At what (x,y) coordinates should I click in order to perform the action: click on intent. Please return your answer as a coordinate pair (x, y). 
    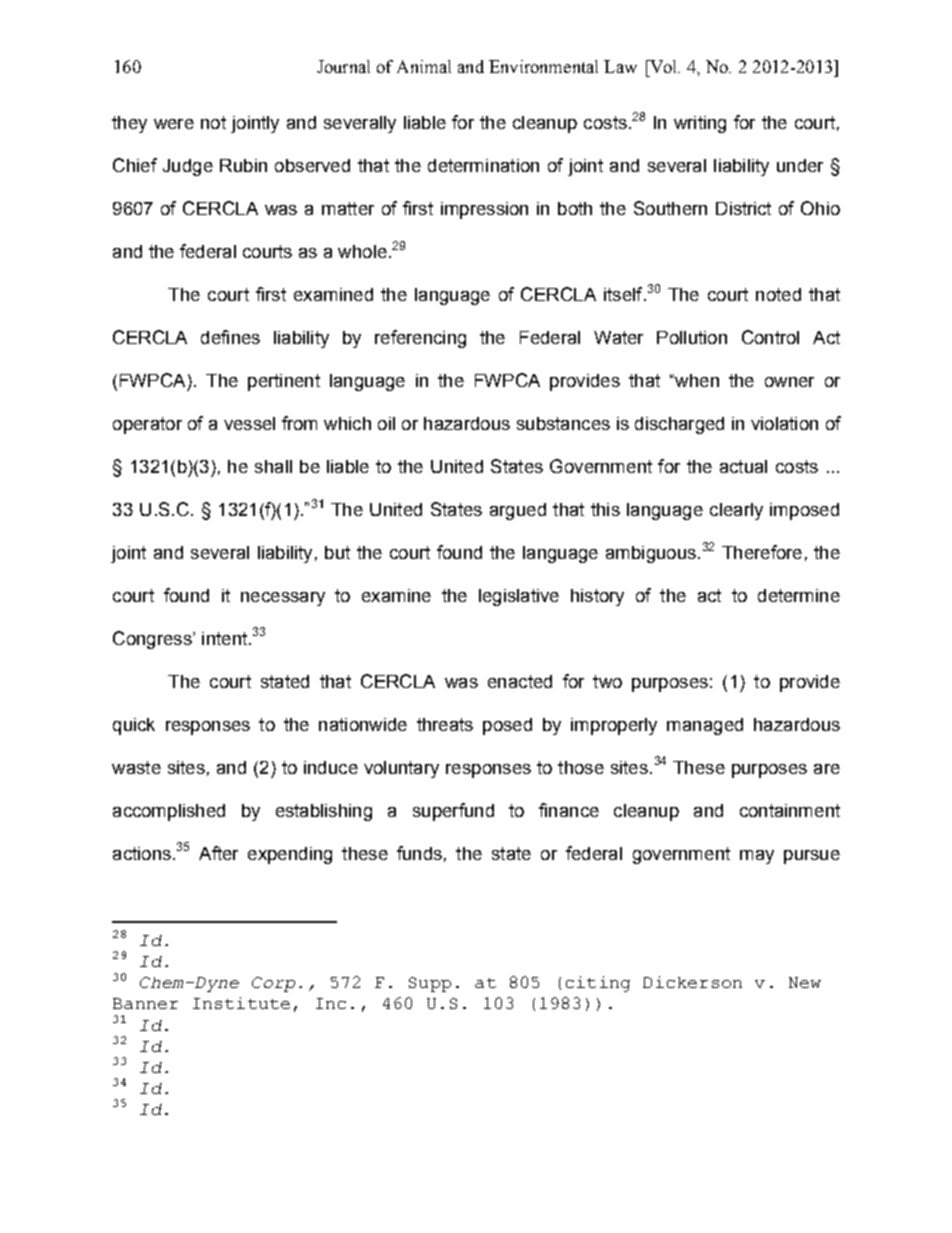
    Looking at the image, I should click on (224, 638).
